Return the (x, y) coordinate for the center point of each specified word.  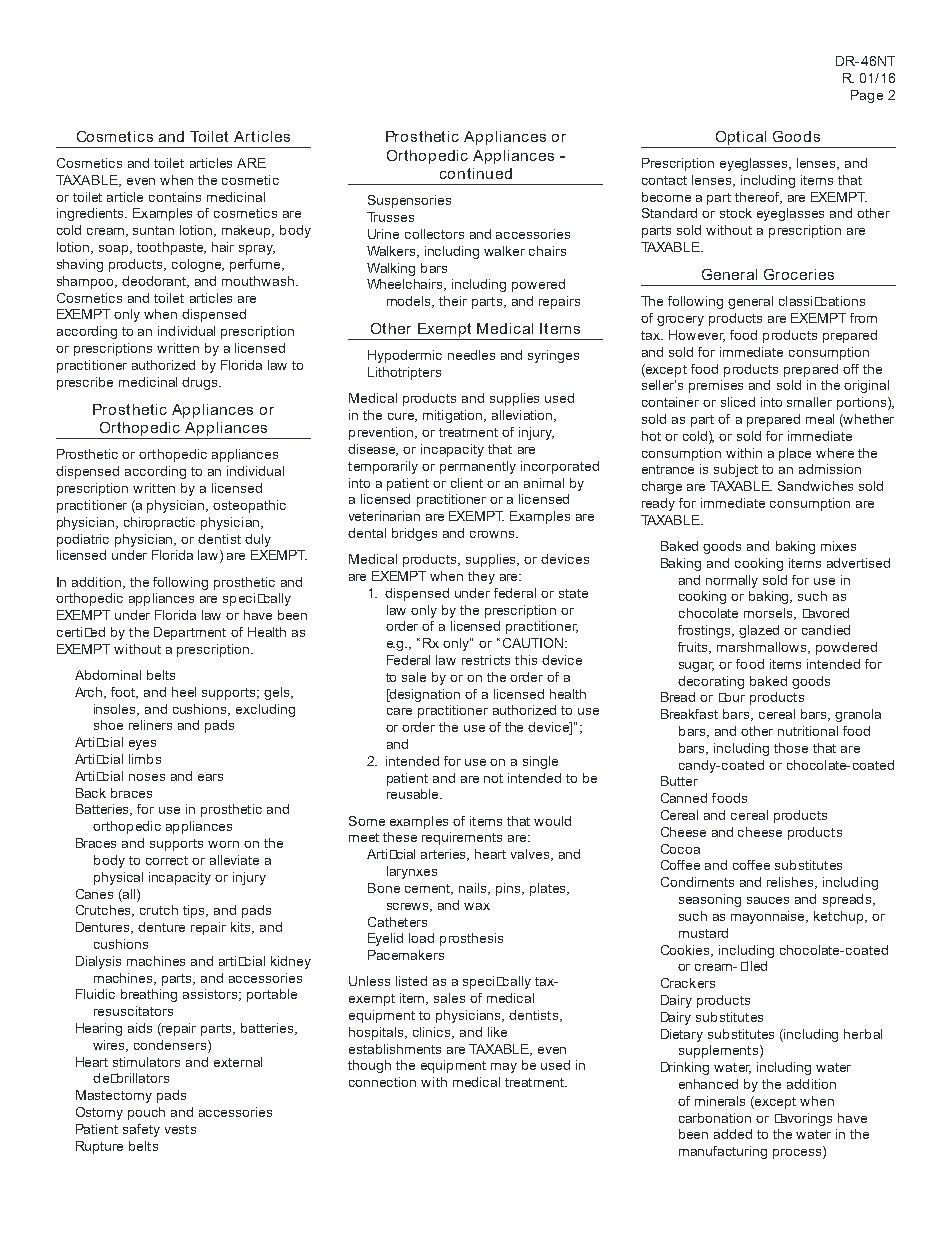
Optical (741, 138)
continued (476, 173)
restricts (486, 660)
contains (175, 197)
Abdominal (108, 675)
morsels (769, 614)
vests (180, 1129)
